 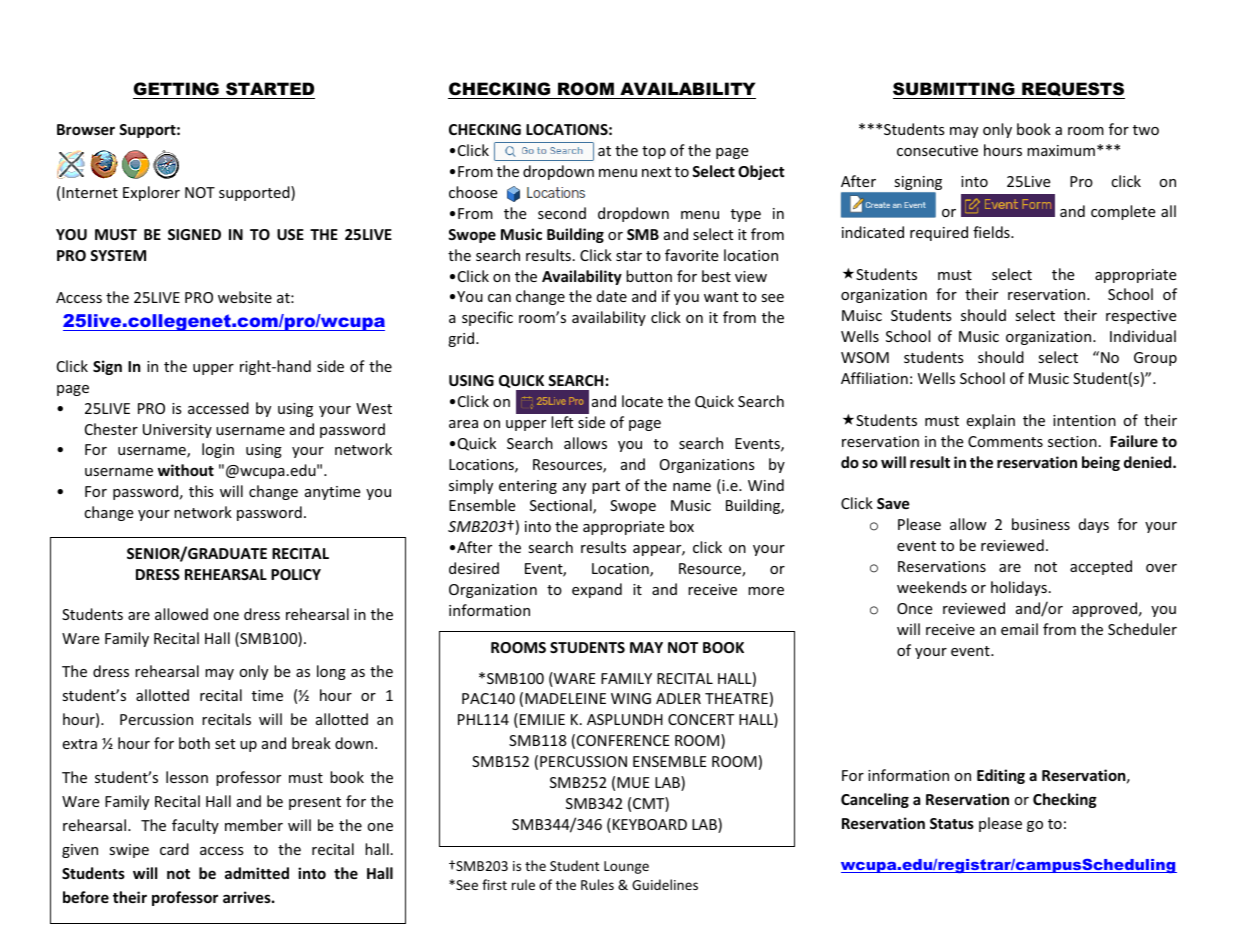 I want to click on REQUESTS, so click(x=1072, y=90).
